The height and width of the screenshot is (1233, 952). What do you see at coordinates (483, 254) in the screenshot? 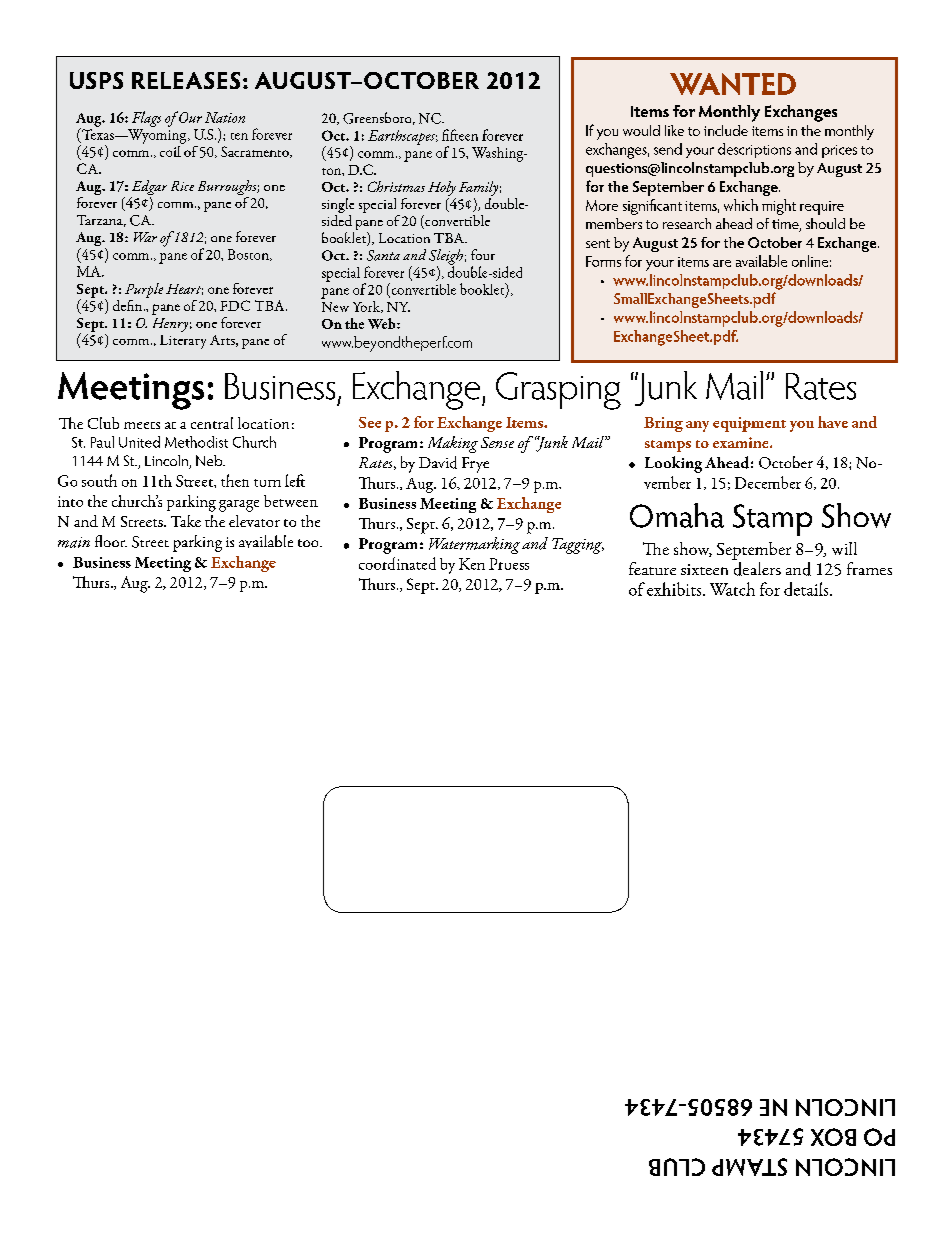
I see `four` at bounding box center [483, 254].
